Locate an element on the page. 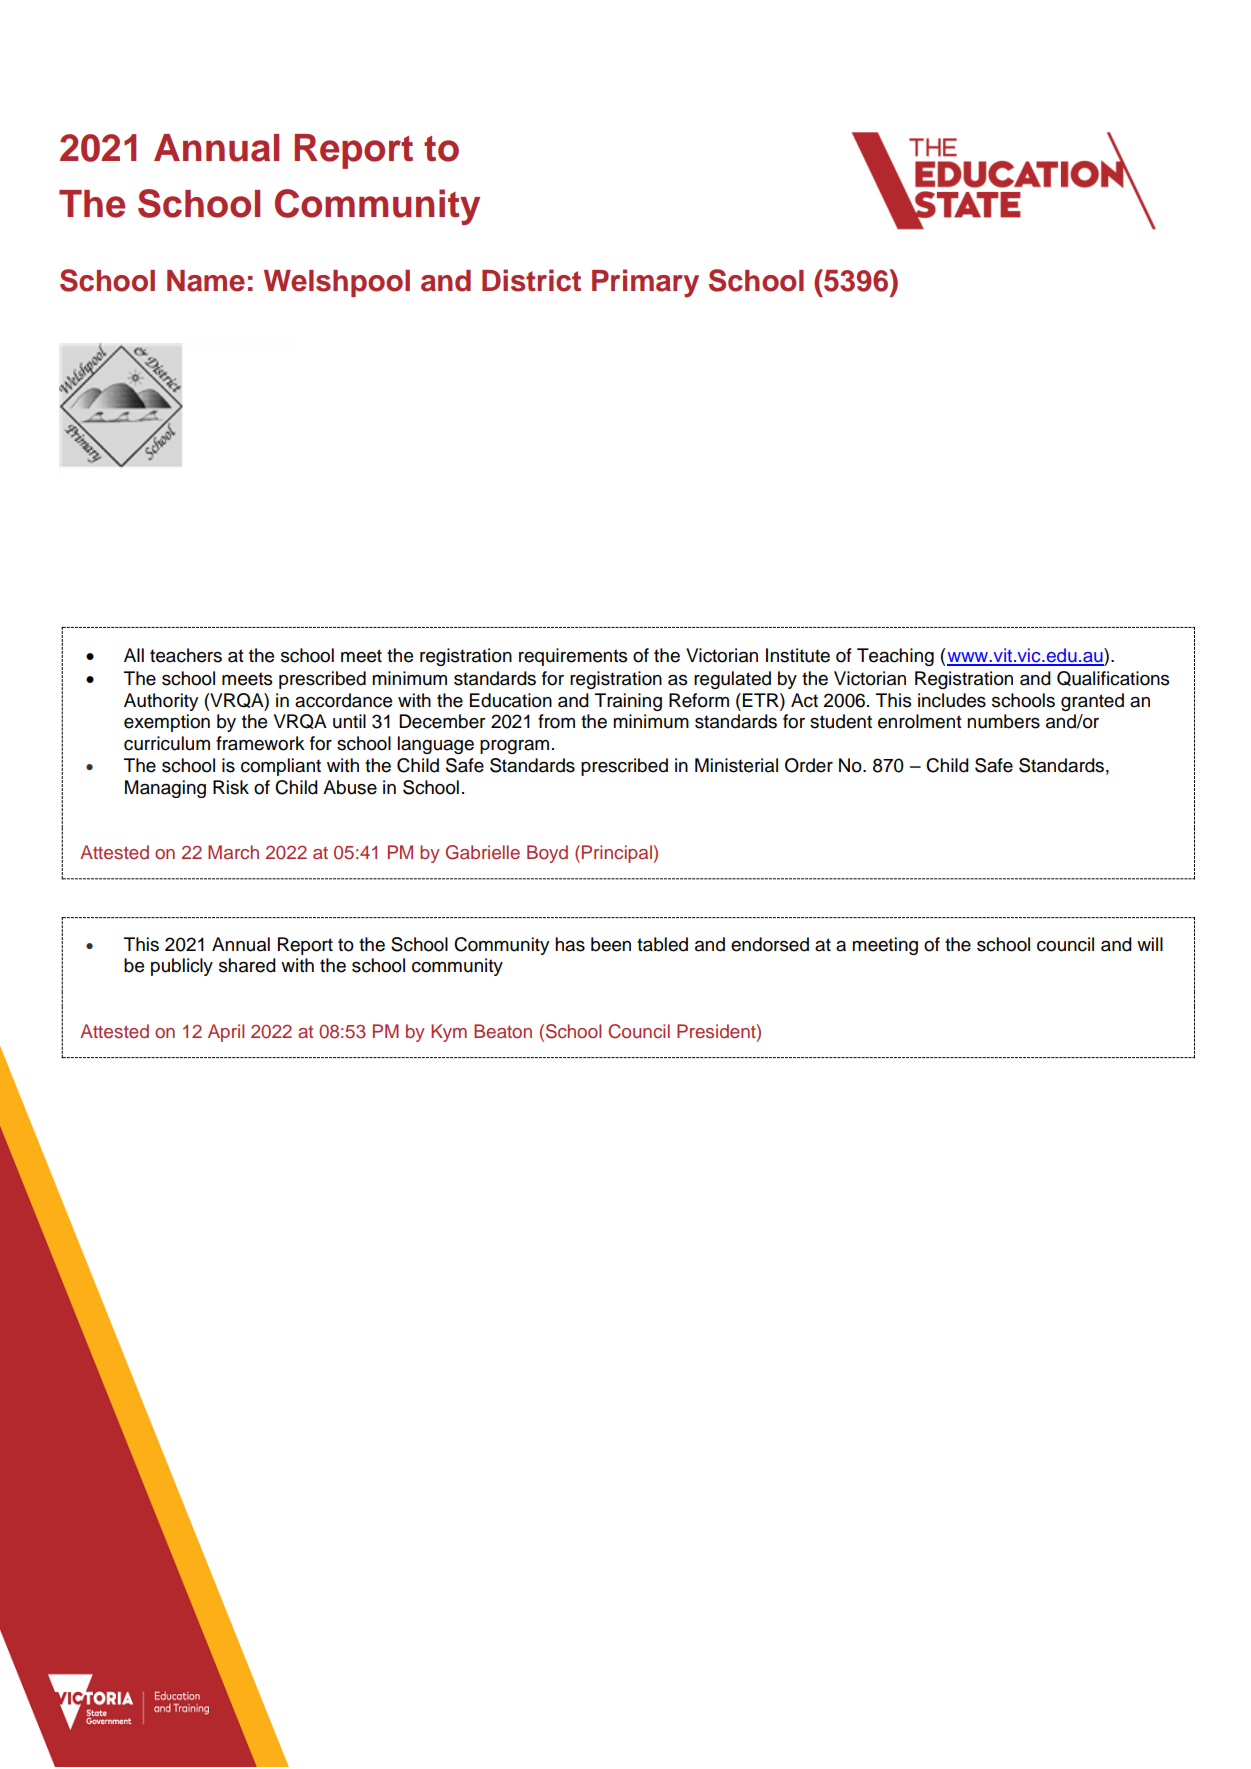 The width and height of the document is (1251, 1769). District is located at coordinates (531, 280).
